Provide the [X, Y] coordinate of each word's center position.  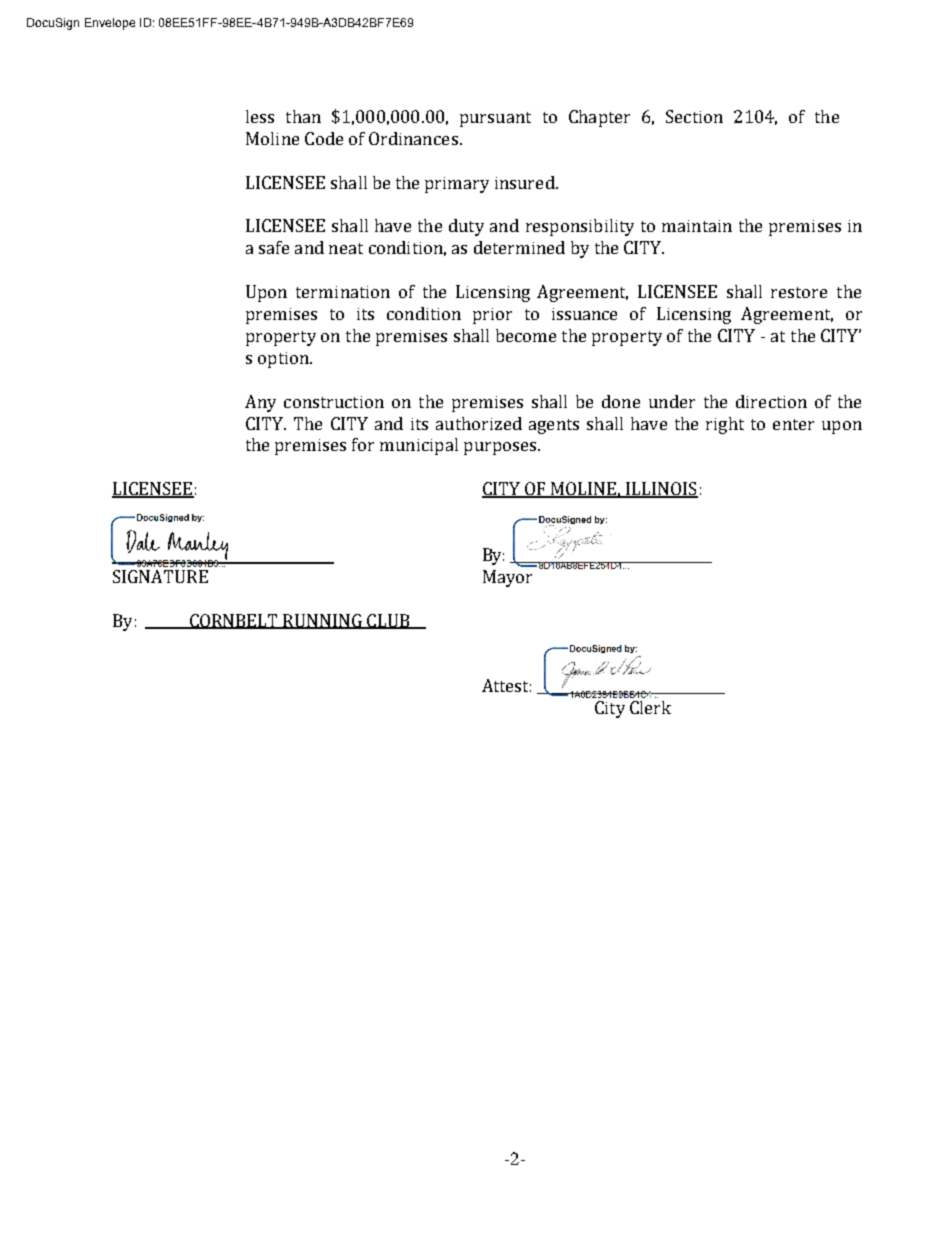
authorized [479, 423]
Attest [506, 685]
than [303, 116]
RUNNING [323, 621]
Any [260, 403]
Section [694, 116]
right [725, 425]
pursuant [495, 119]
